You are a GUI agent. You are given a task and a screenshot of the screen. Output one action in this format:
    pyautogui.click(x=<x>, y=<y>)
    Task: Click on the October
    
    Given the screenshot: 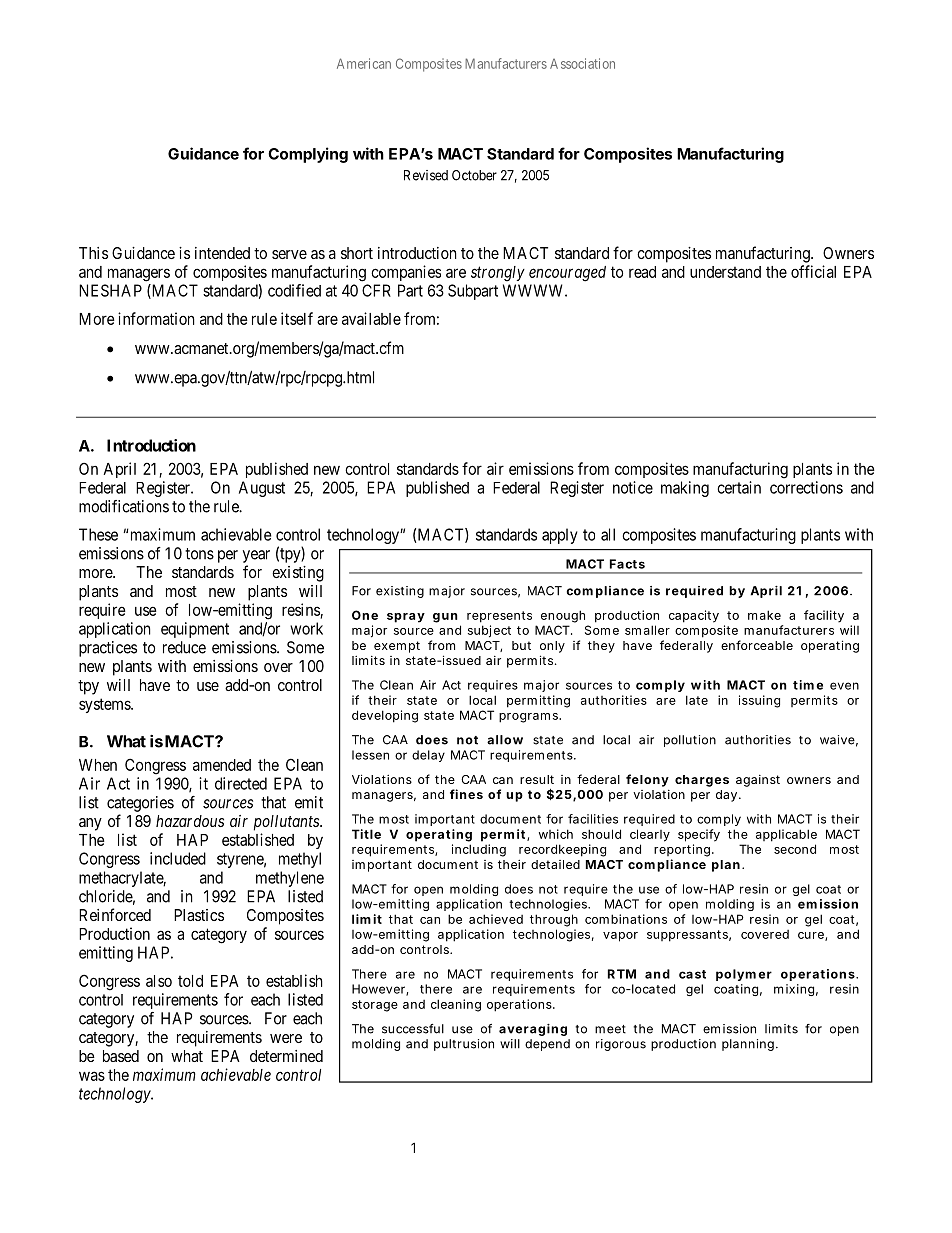 What is the action you would take?
    pyautogui.click(x=474, y=175)
